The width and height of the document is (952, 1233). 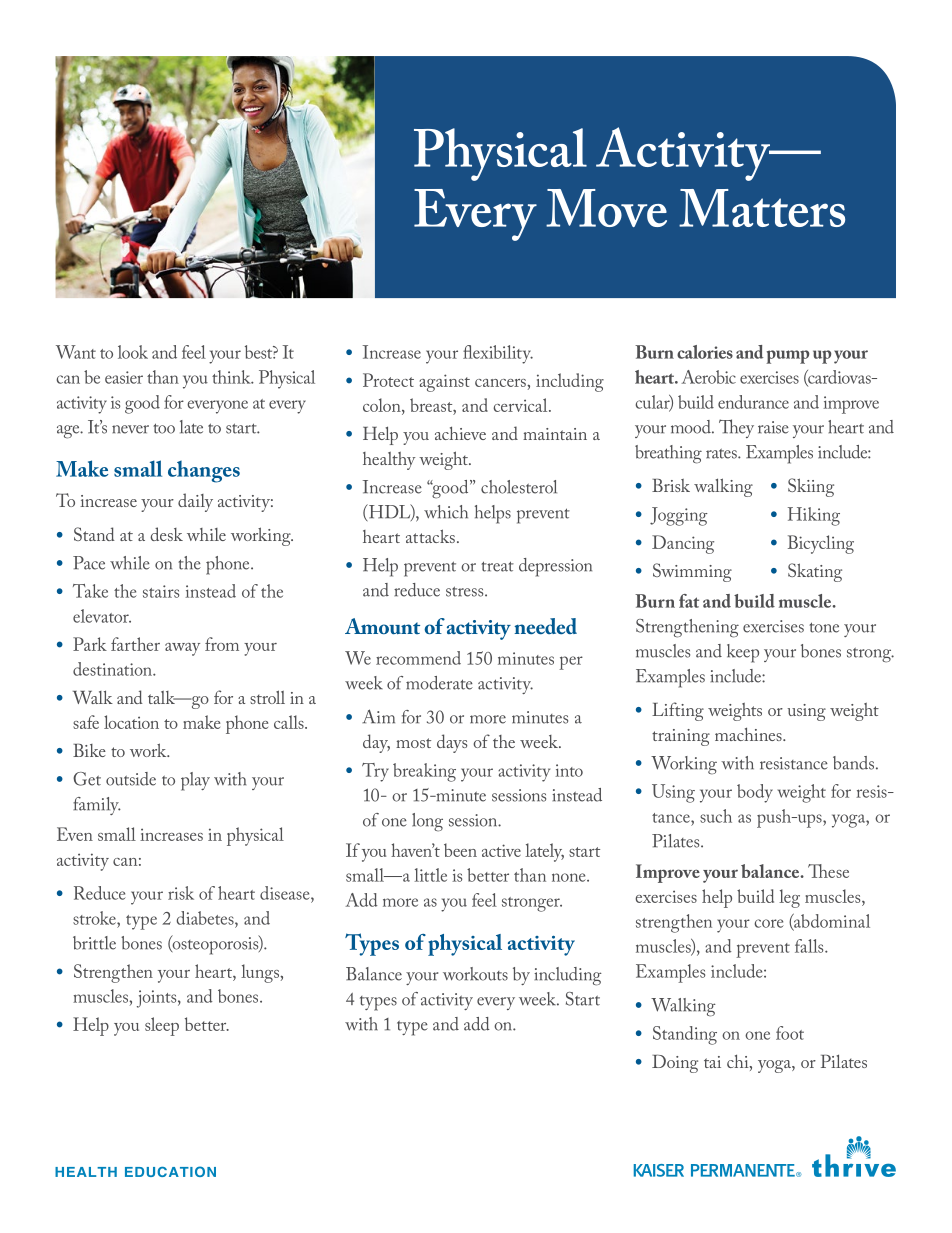 I want to click on away, so click(x=182, y=649).
